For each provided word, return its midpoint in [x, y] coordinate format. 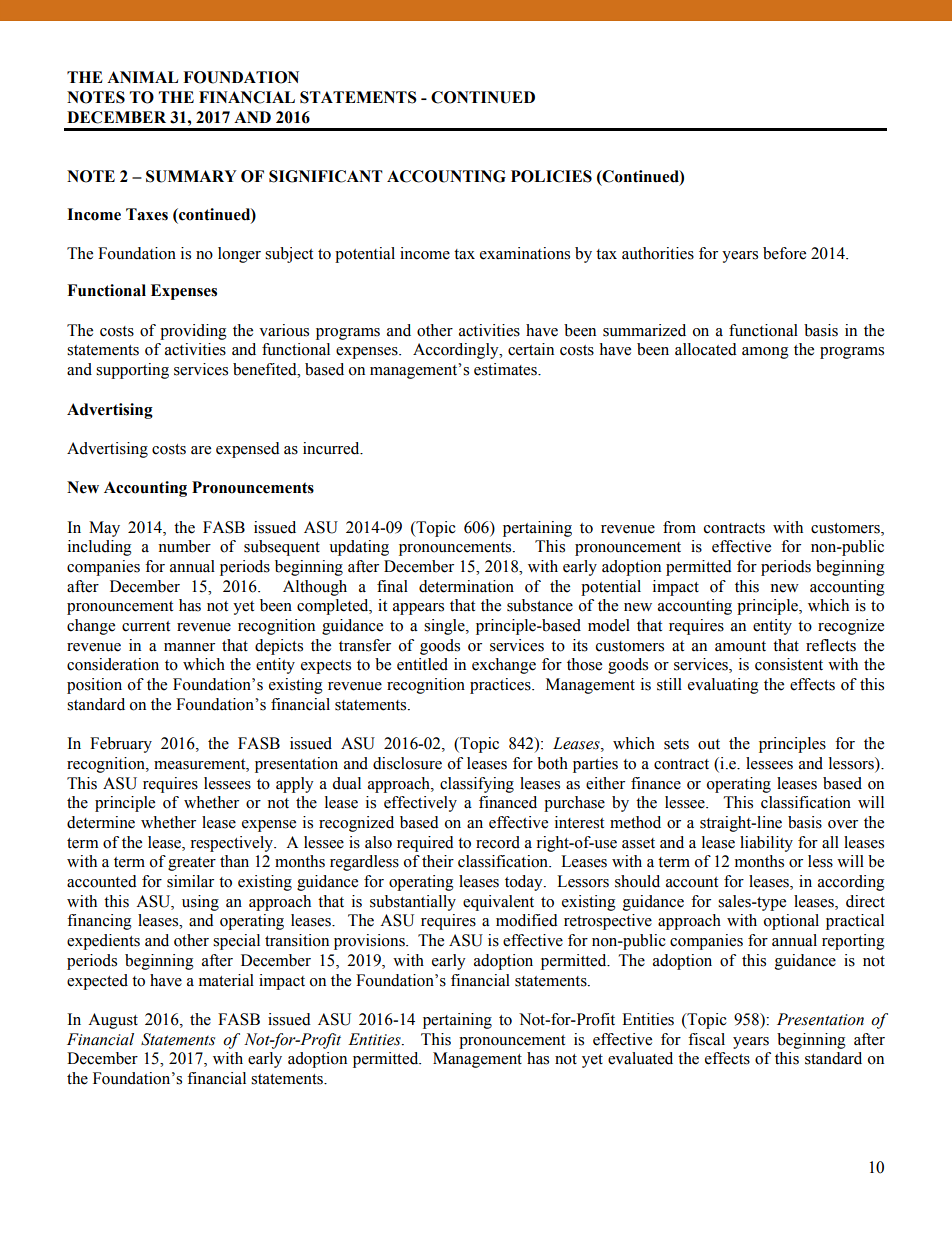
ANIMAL [142, 77]
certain [531, 349]
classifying [477, 785]
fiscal [706, 1039]
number [184, 546]
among [765, 353]
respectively [232, 844]
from [679, 527]
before [784, 253]
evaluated [640, 1058]
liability [766, 844]
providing [193, 332]
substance [540, 605]
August [113, 1021]
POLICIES [551, 176]
